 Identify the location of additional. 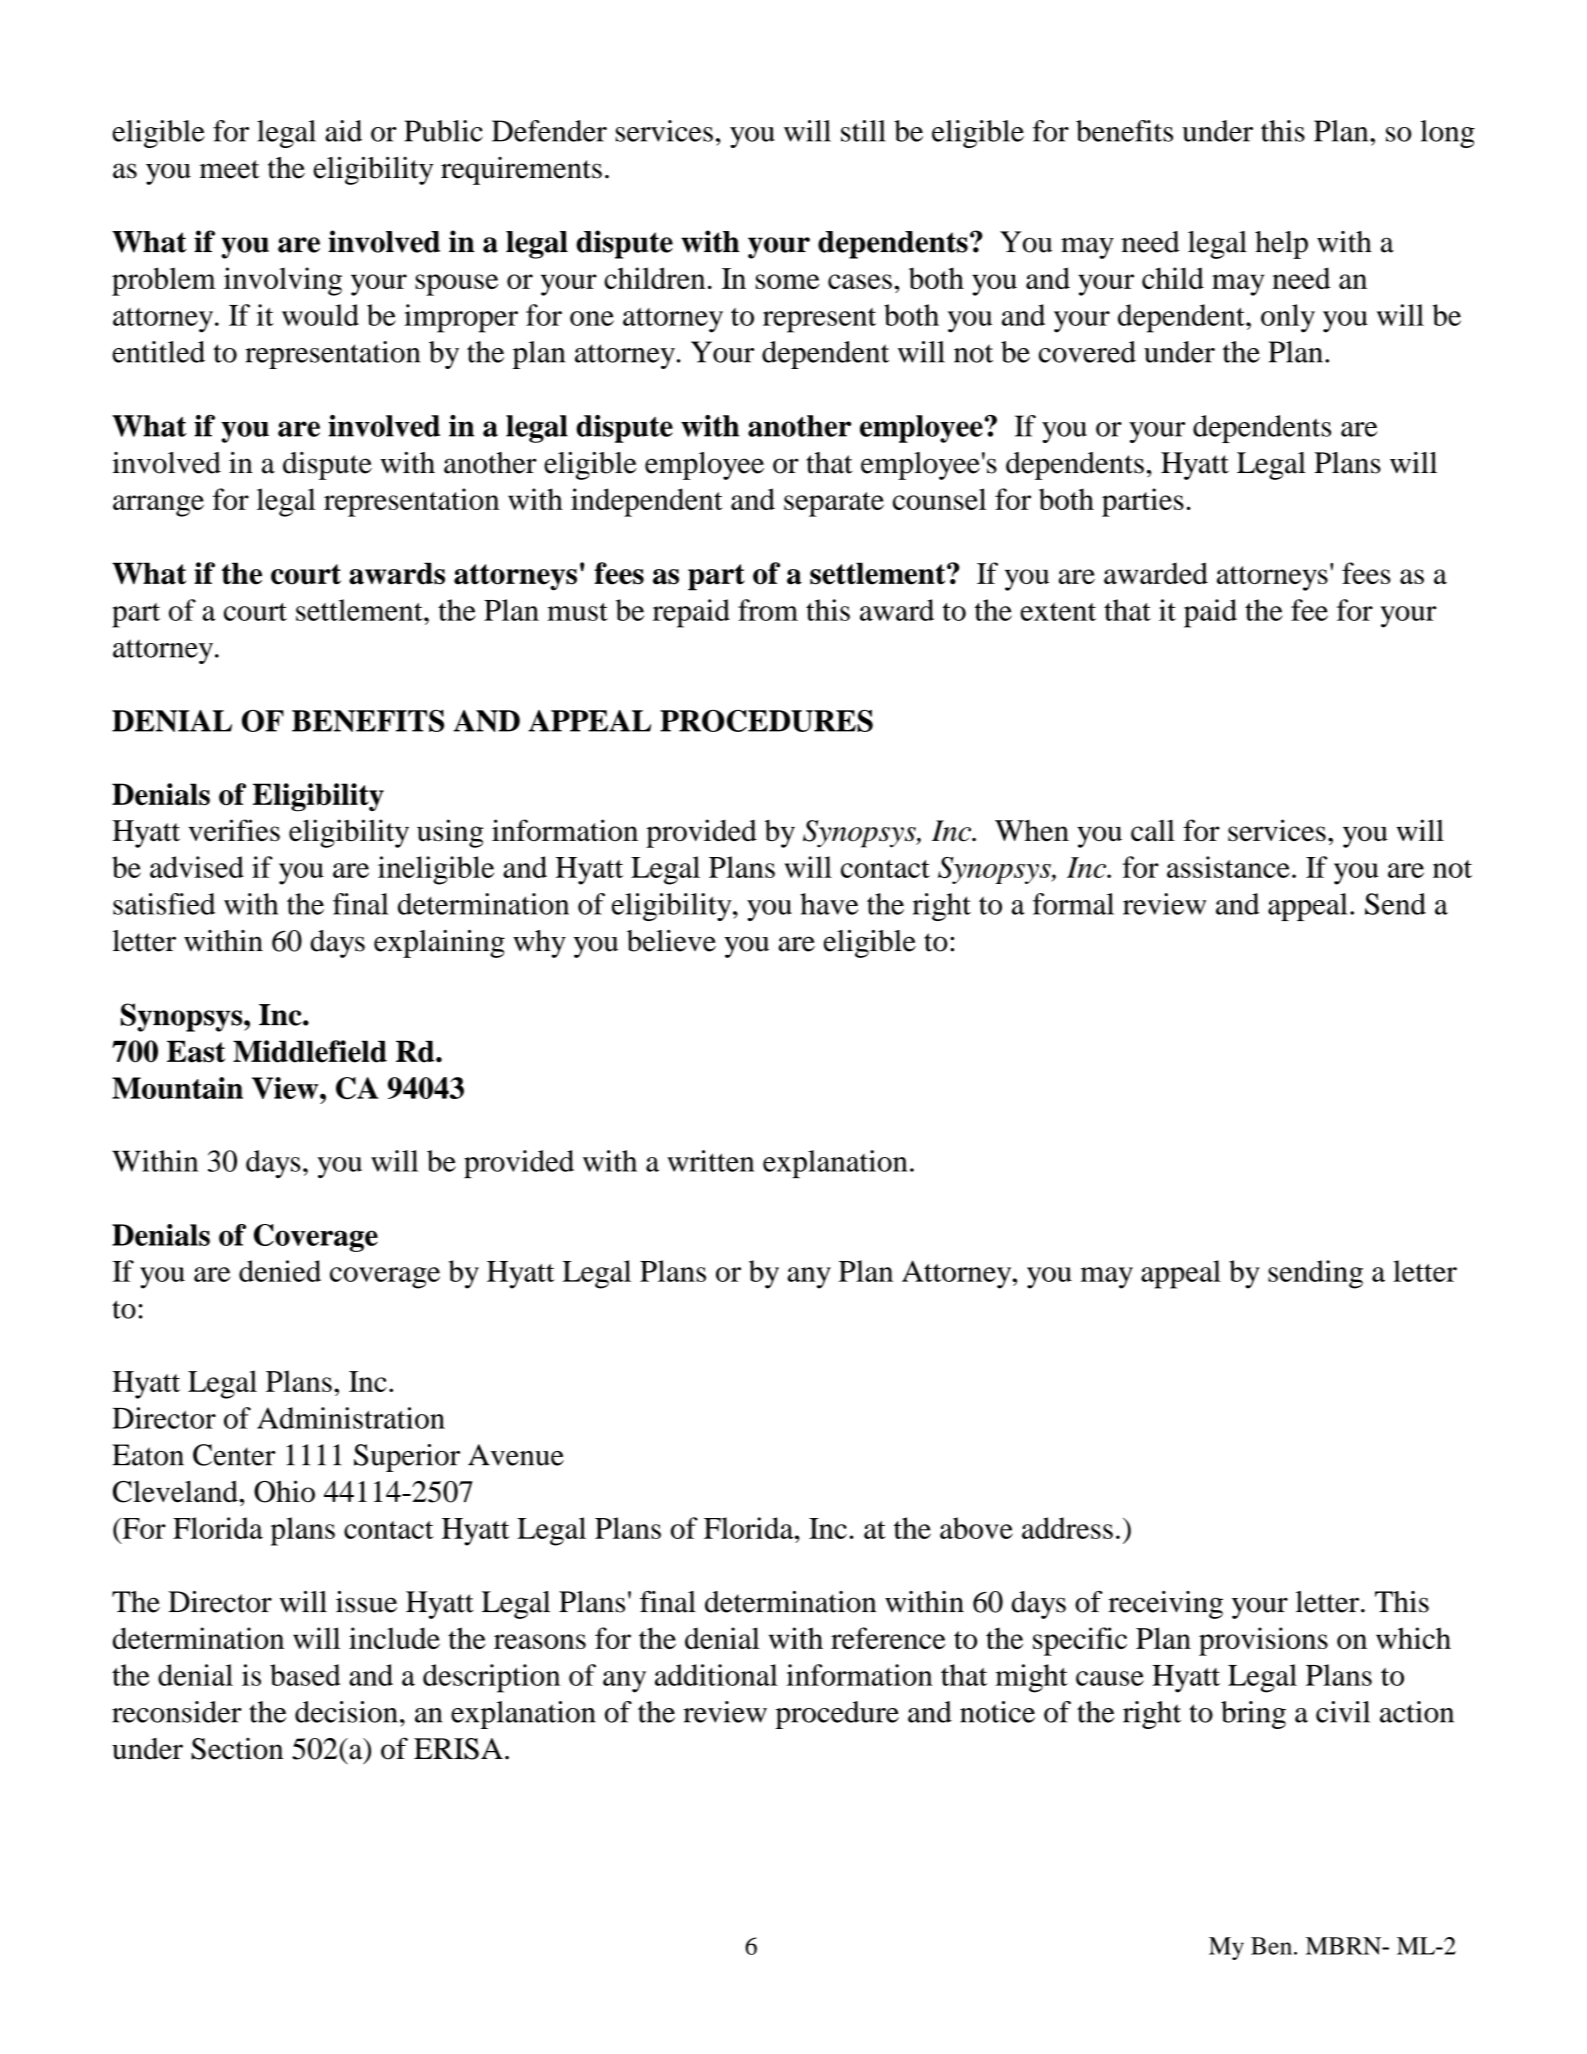
(716, 1675).
